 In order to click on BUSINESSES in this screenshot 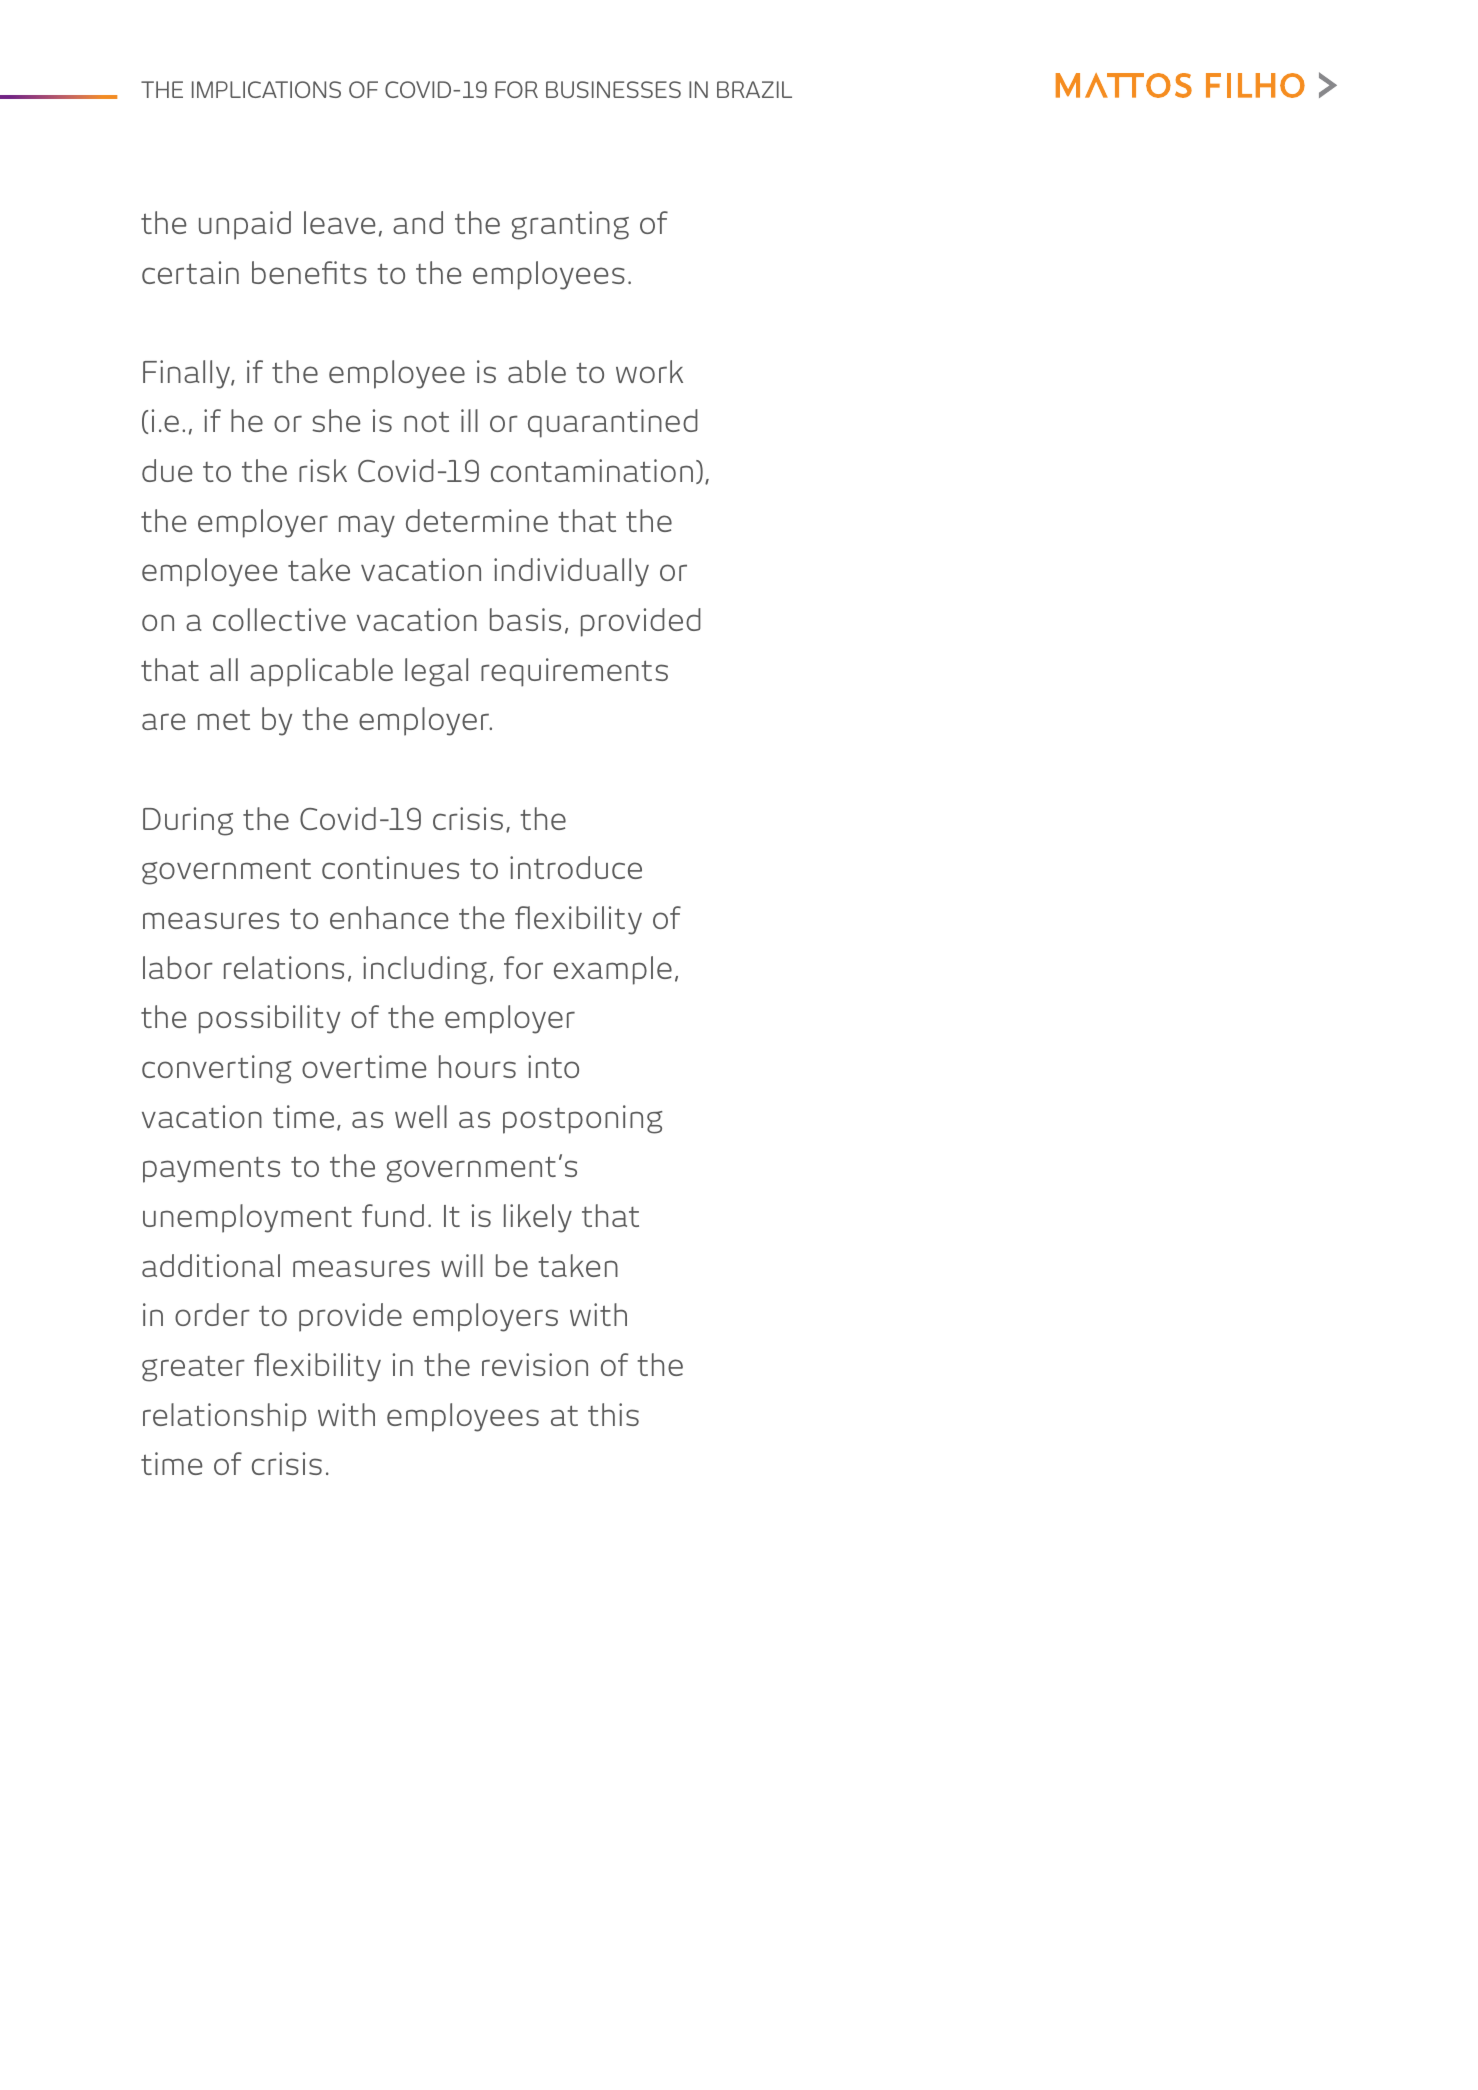, I will do `click(613, 89)`.
